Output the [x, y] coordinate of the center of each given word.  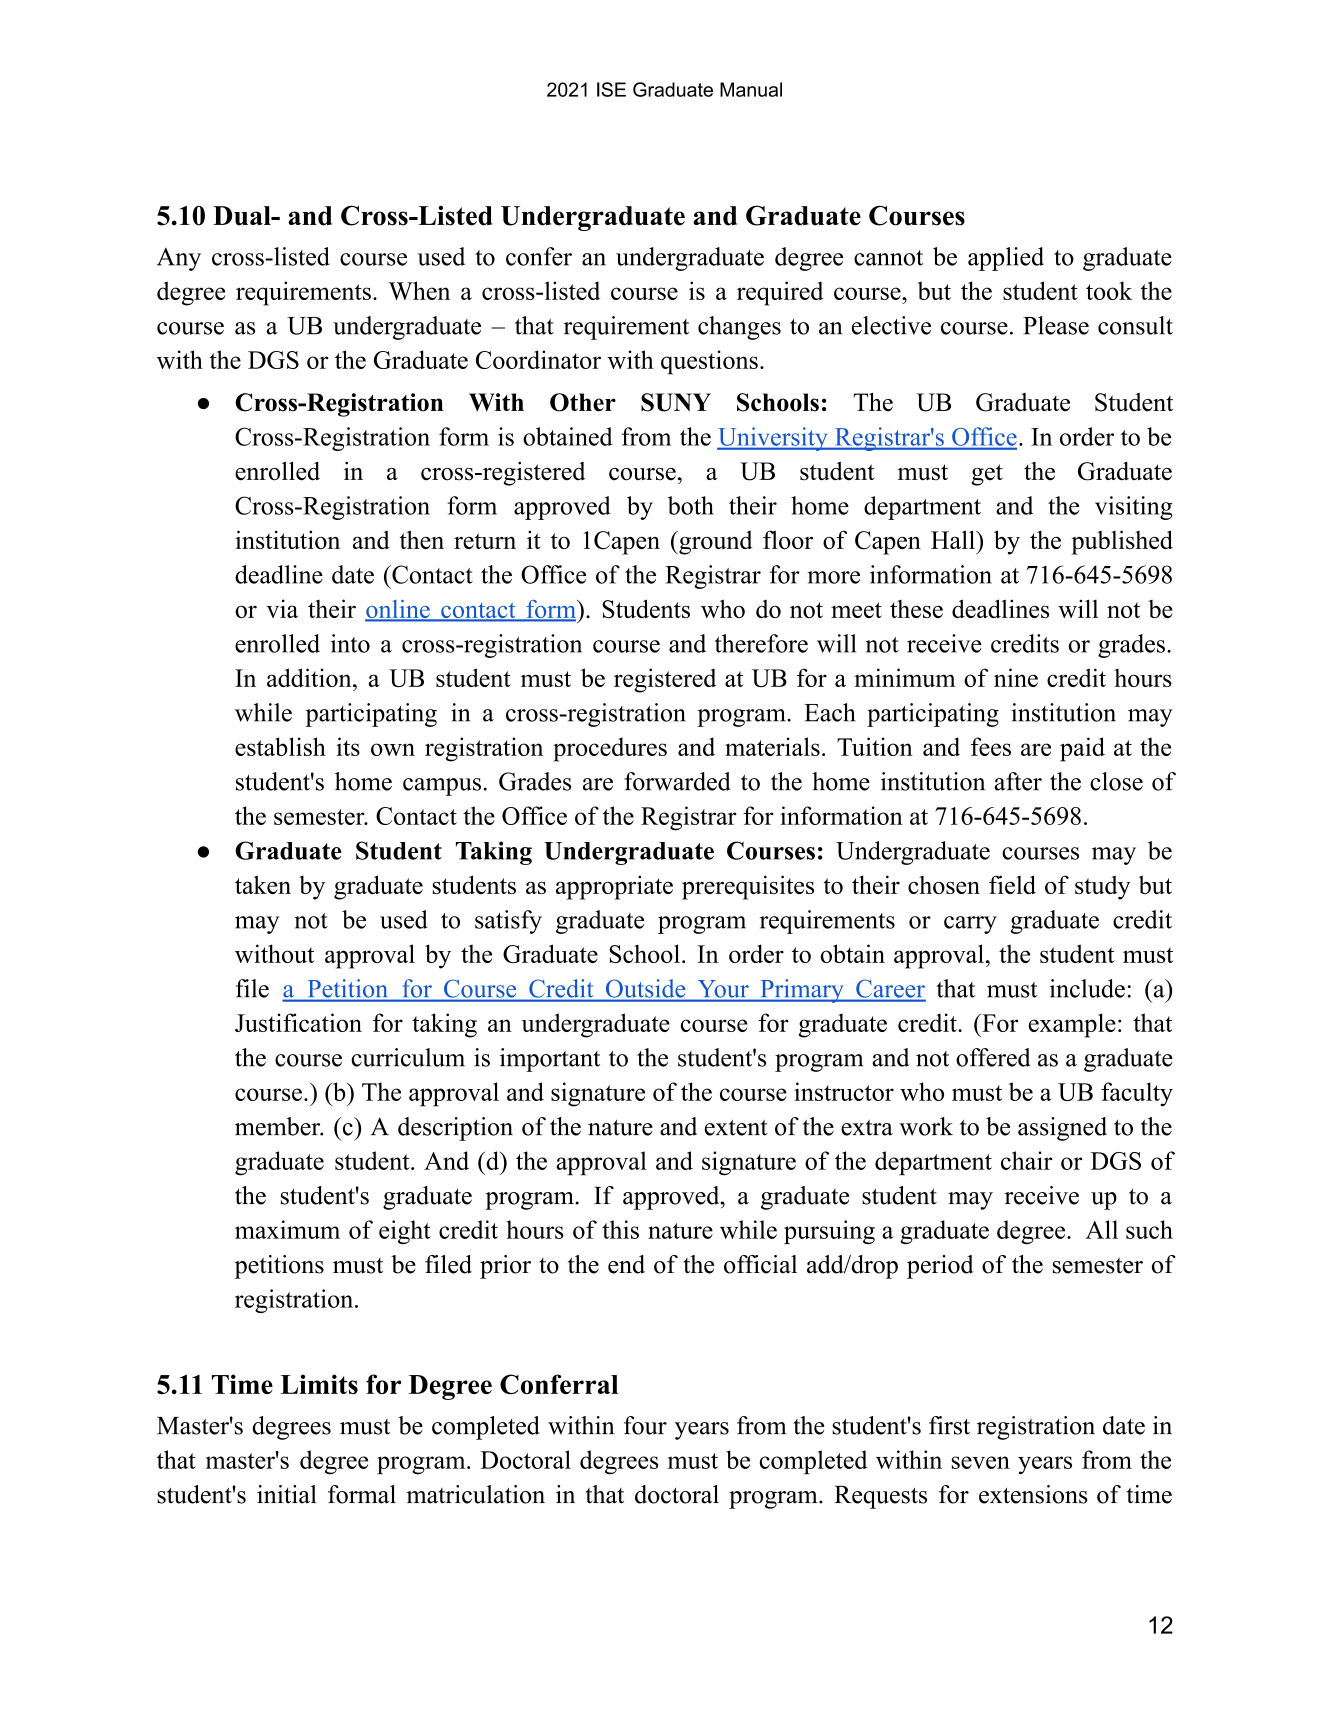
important [550, 1060]
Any [179, 259]
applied [1006, 259]
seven [981, 1462]
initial [287, 1494]
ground [715, 543]
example [1072, 1025]
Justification [298, 1022]
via [282, 608]
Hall [954, 539]
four [645, 1425]
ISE [611, 89]
